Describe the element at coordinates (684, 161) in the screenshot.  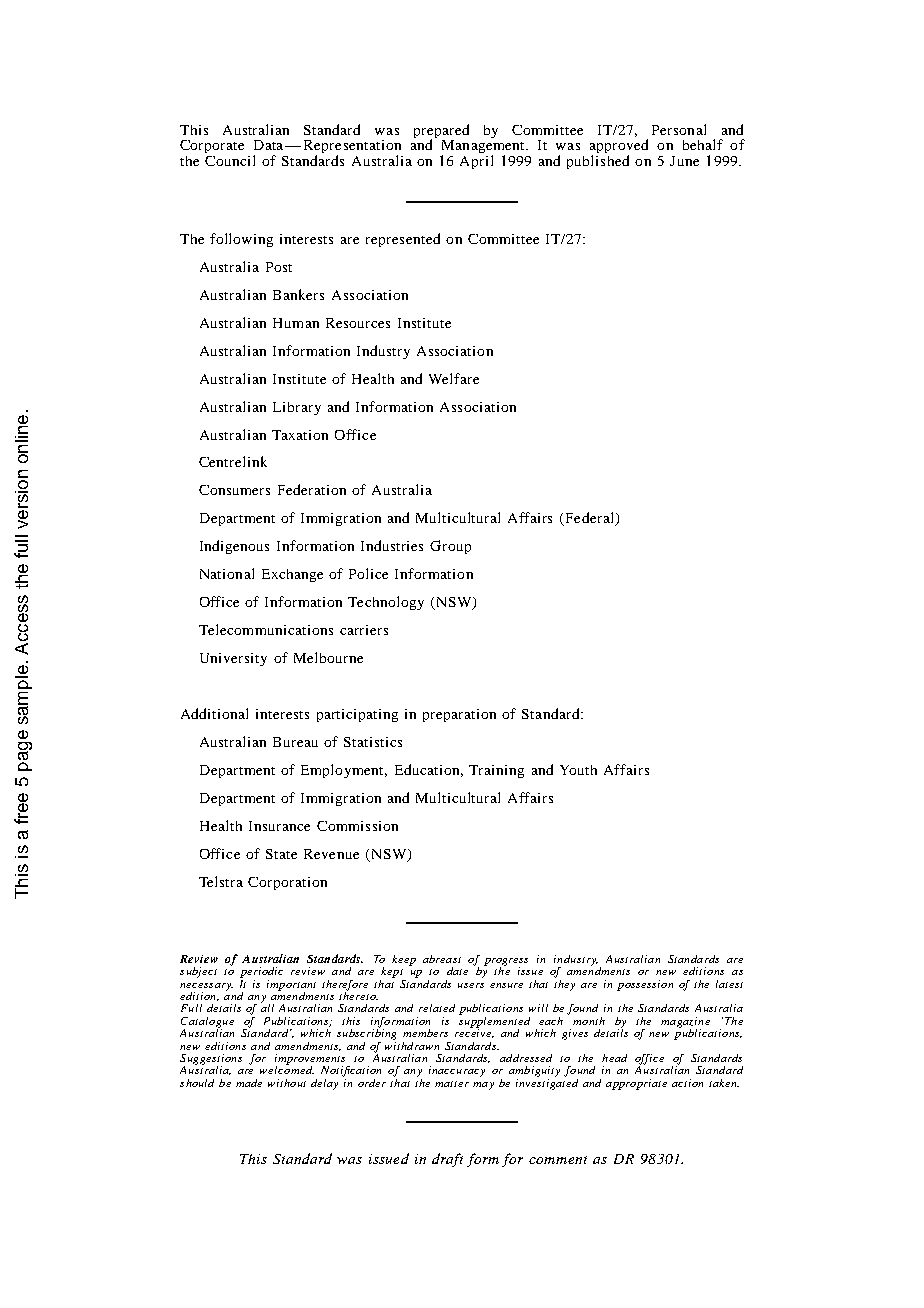
I see `June` at that location.
